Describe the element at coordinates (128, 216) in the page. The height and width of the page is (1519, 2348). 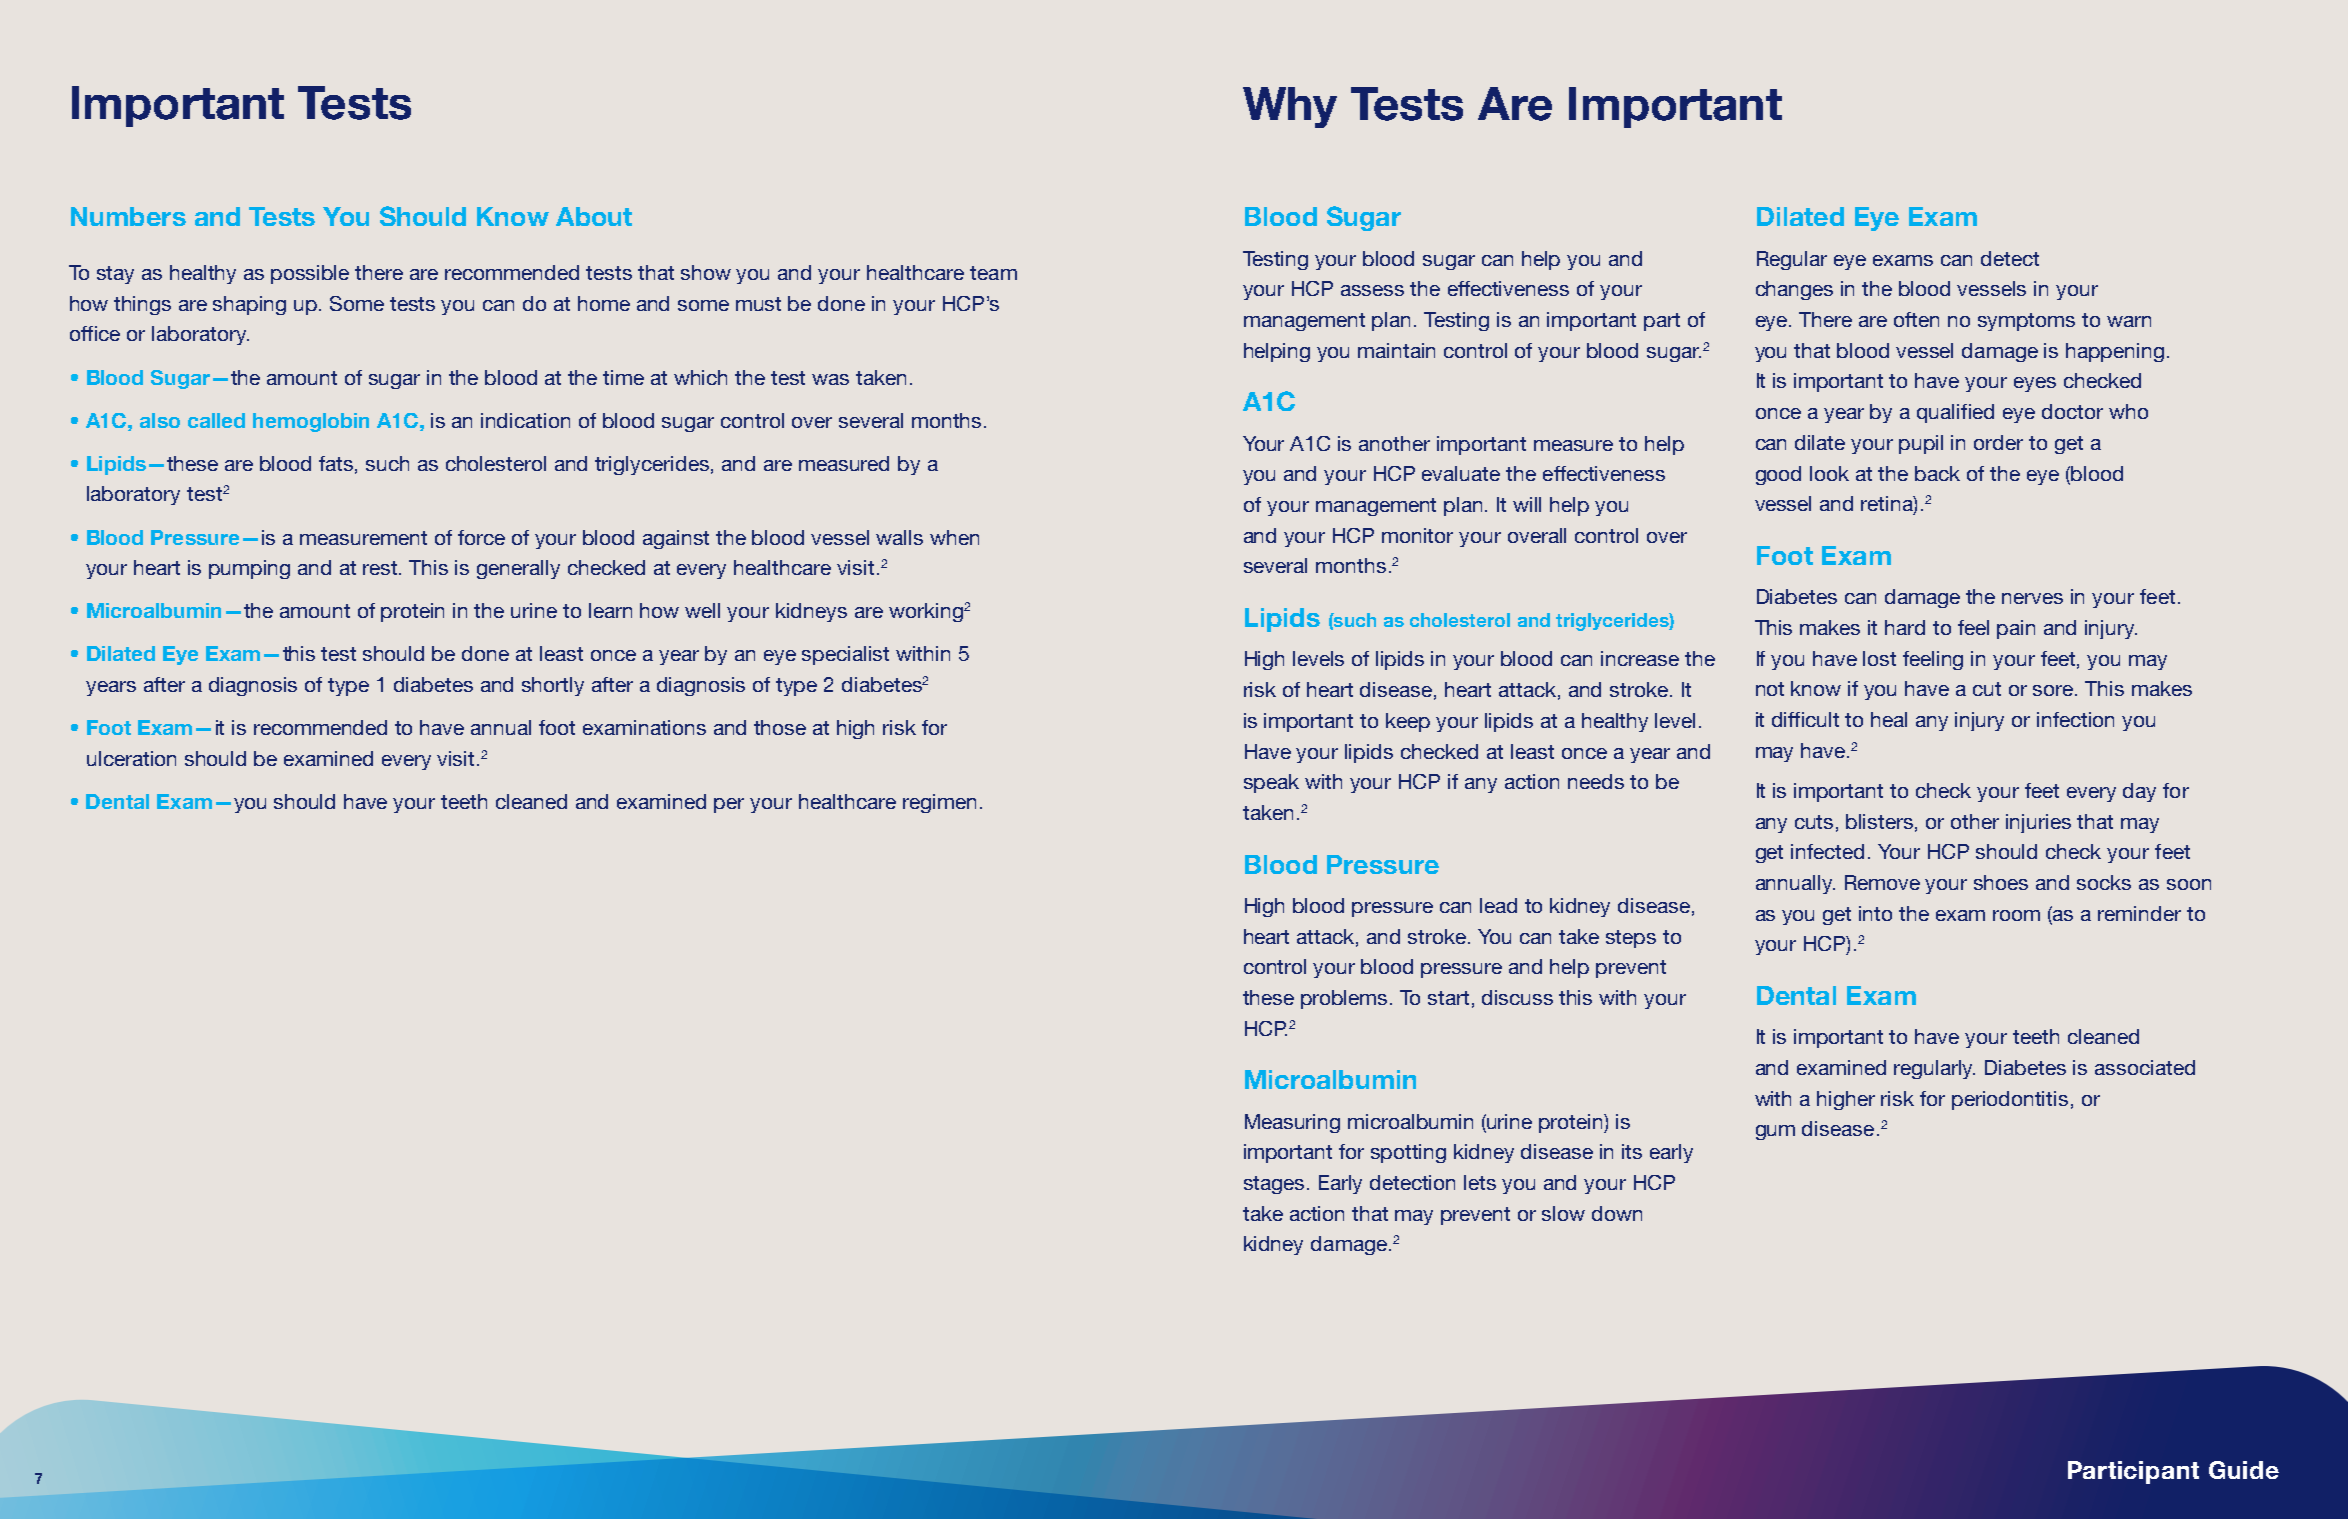
I see `Numbers` at that location.
